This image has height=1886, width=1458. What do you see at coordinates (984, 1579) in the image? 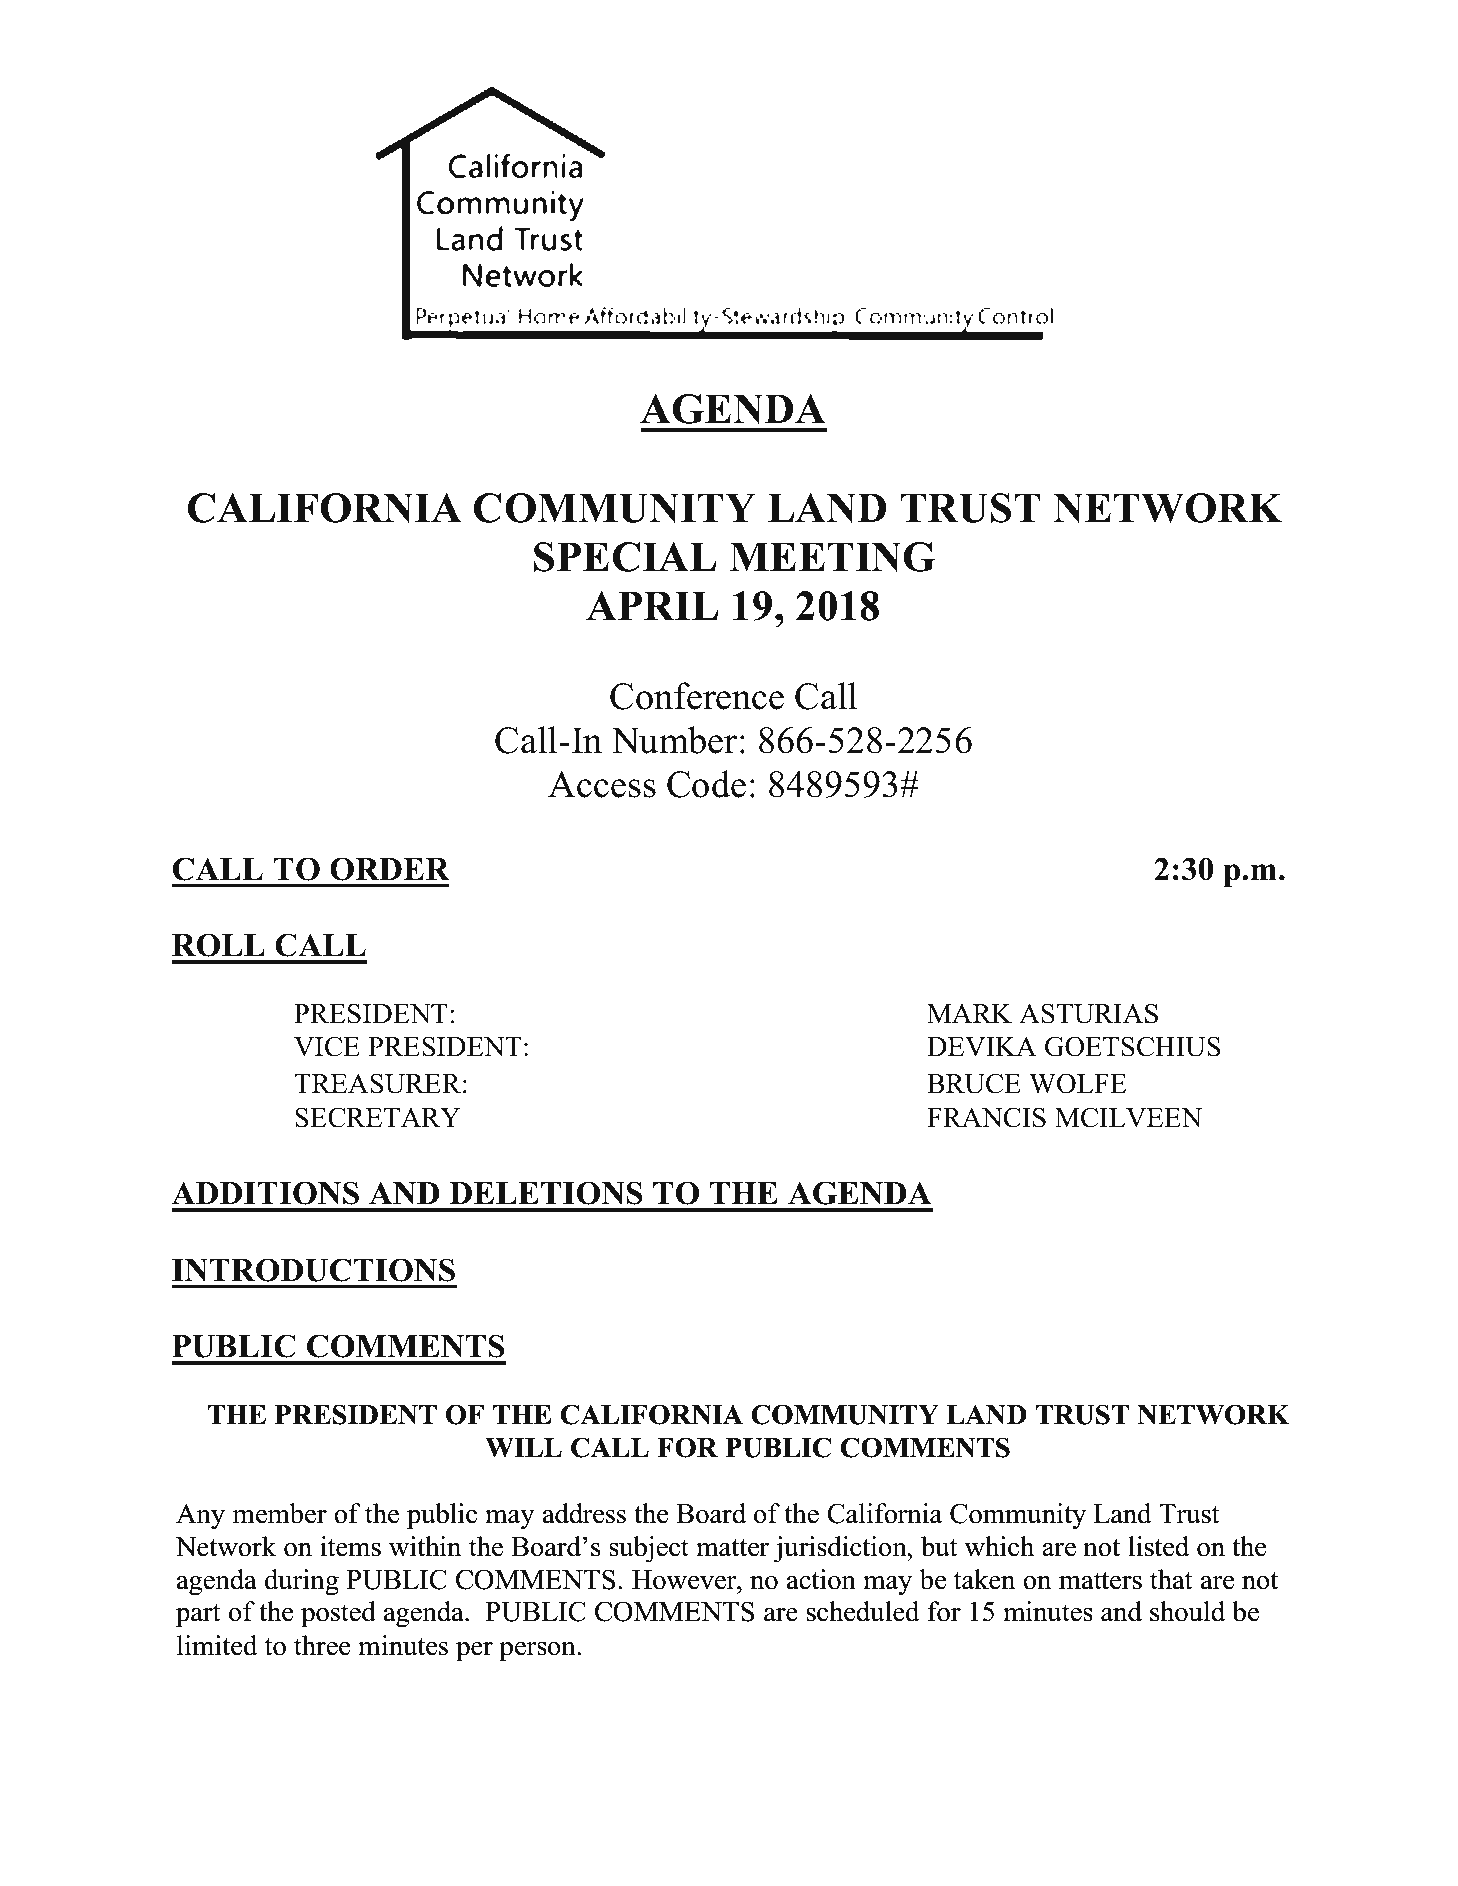
I see `taken` at bounding box center [984, 1579].
